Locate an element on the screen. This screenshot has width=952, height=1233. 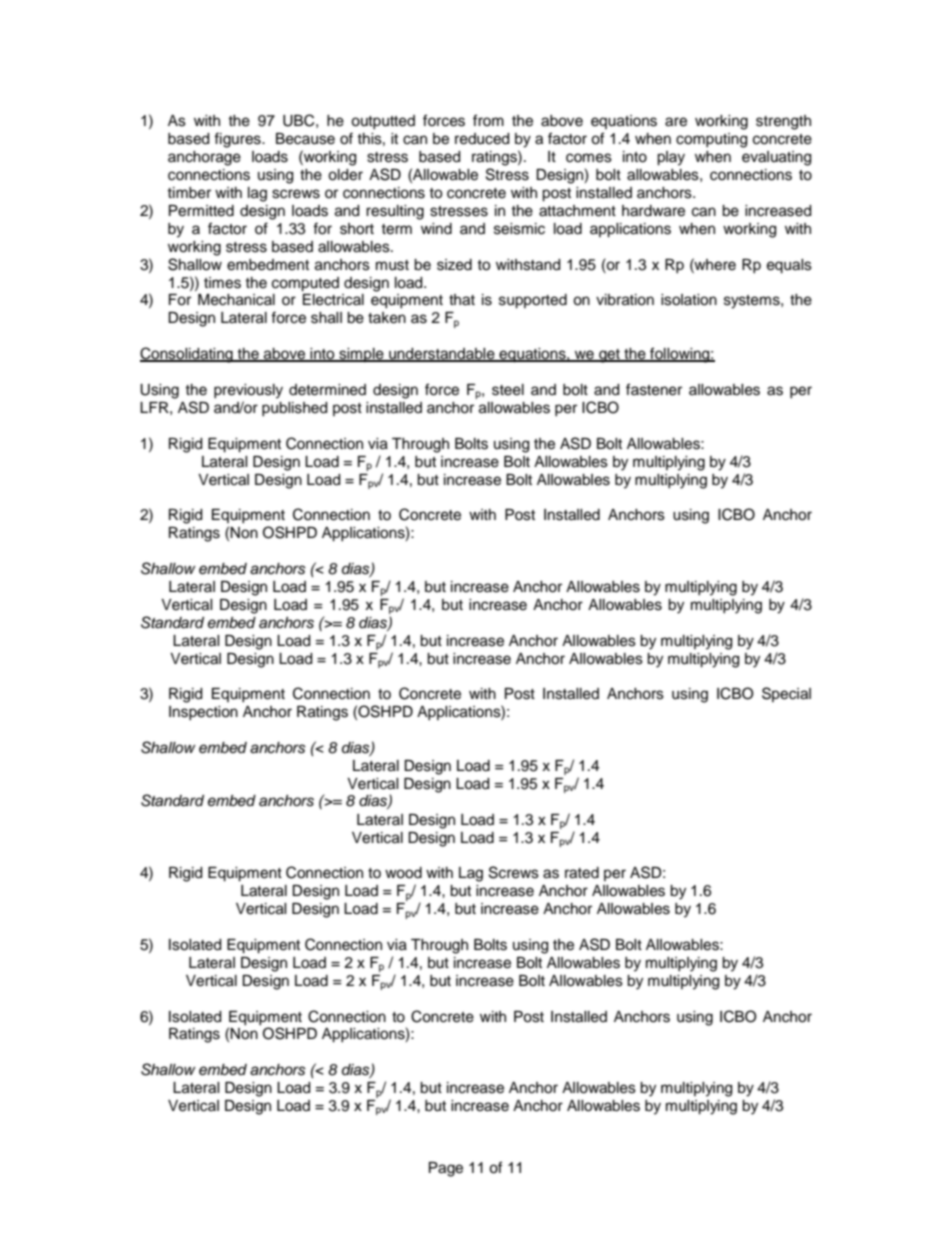
understandable is located at coordinates (442, 355).
